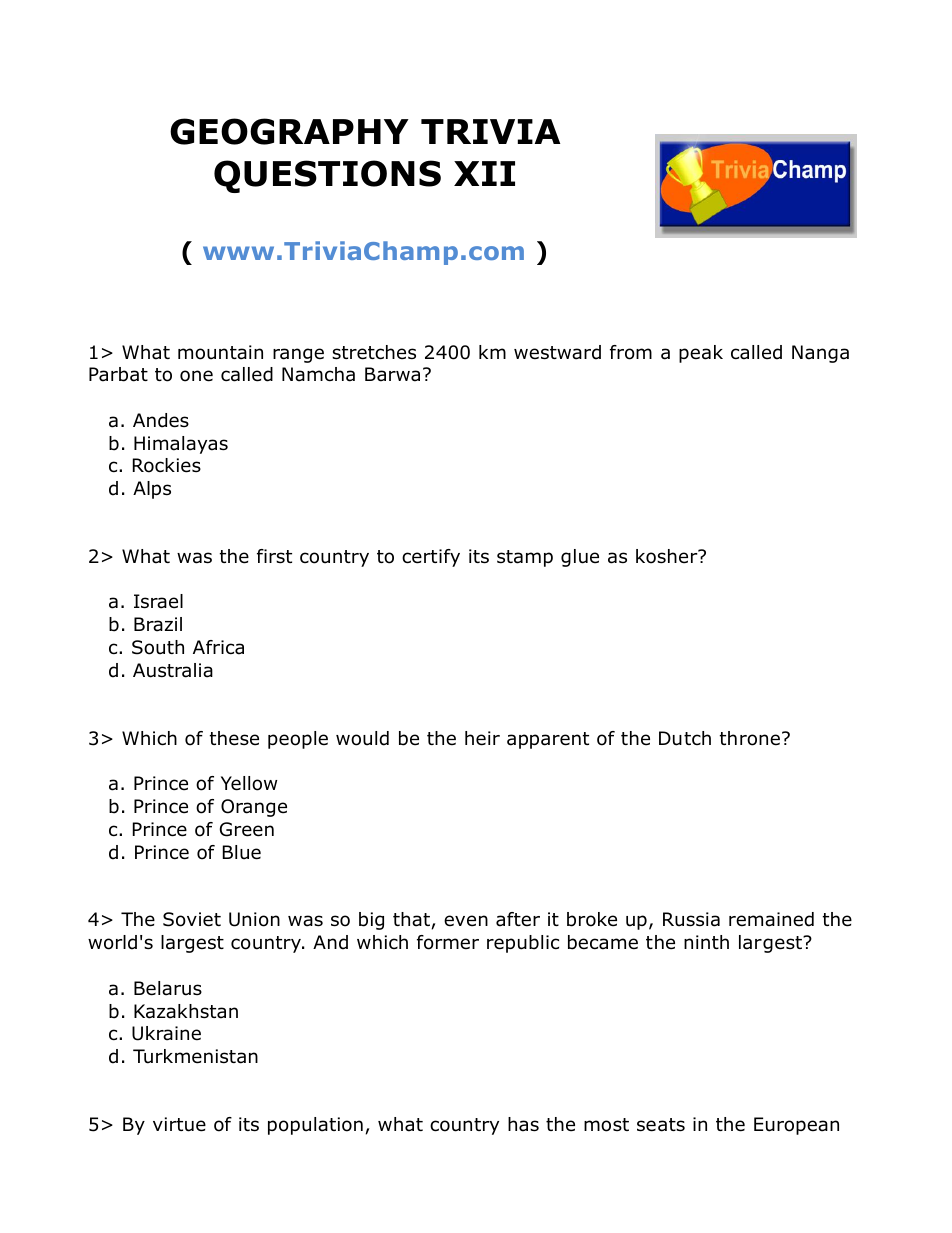  What do you see at coordinates (220, 352) in the document?
I see `mountain` at bounding box center [220, 352].
